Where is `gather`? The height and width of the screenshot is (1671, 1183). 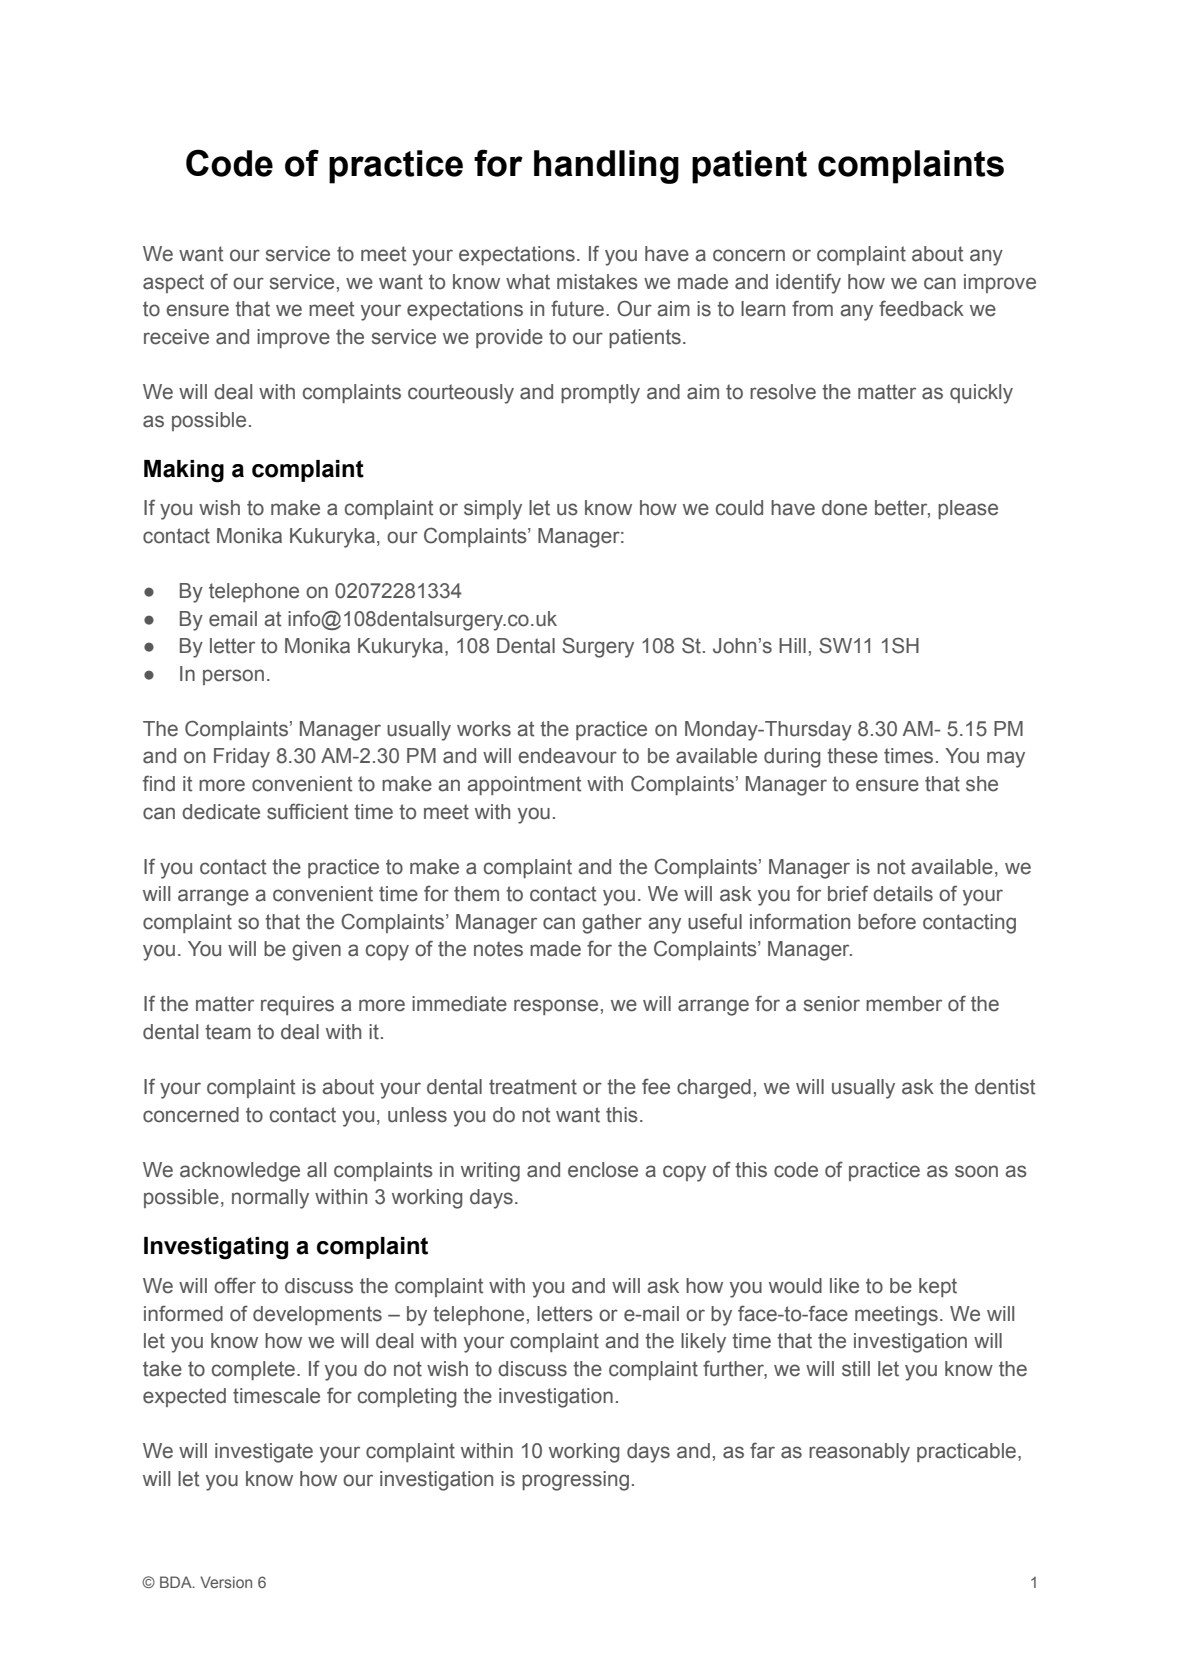
gather is located at coordinates (612, 924).
